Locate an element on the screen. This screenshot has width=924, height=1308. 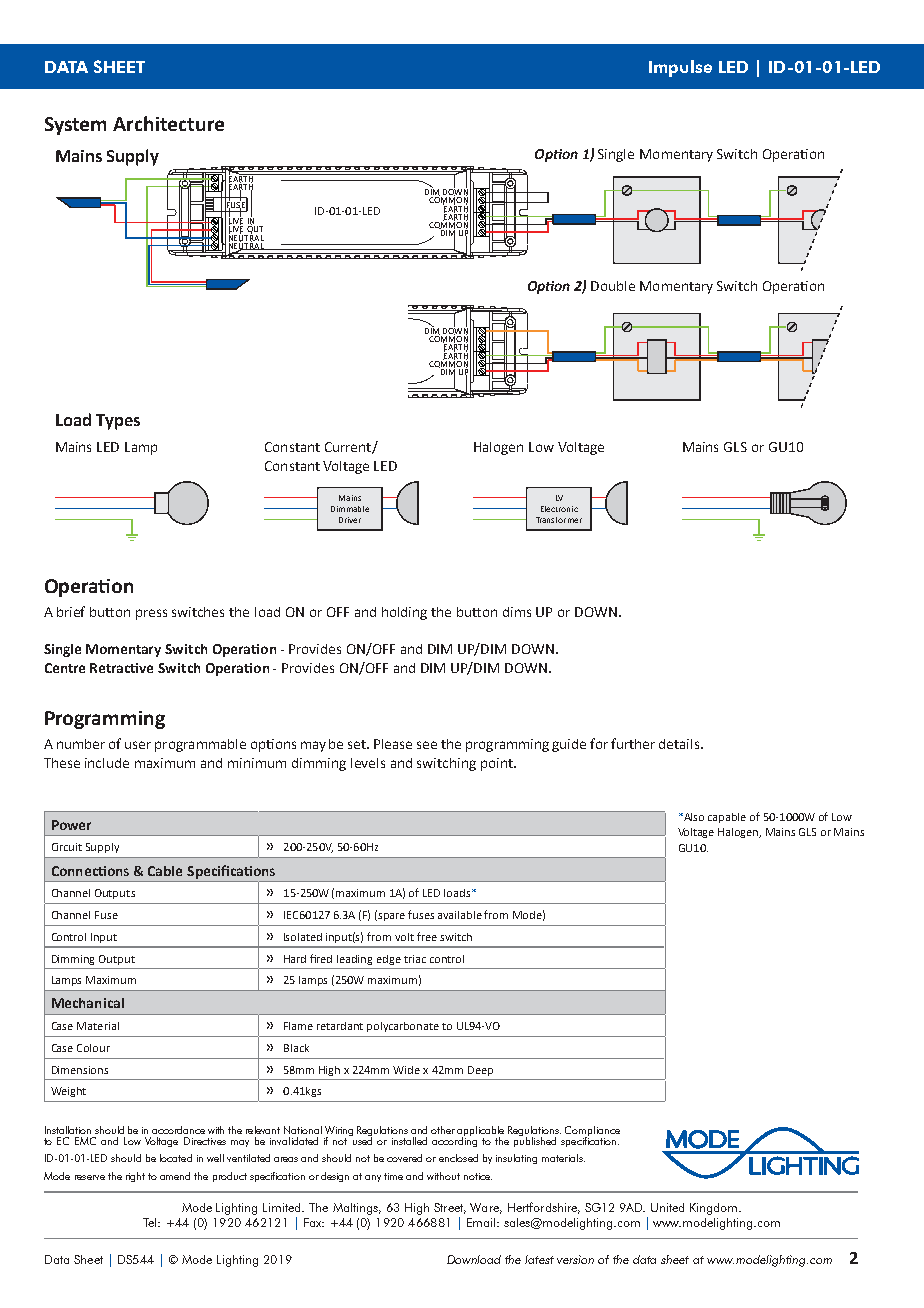
Tel is located at coordinates (151, 1222).
